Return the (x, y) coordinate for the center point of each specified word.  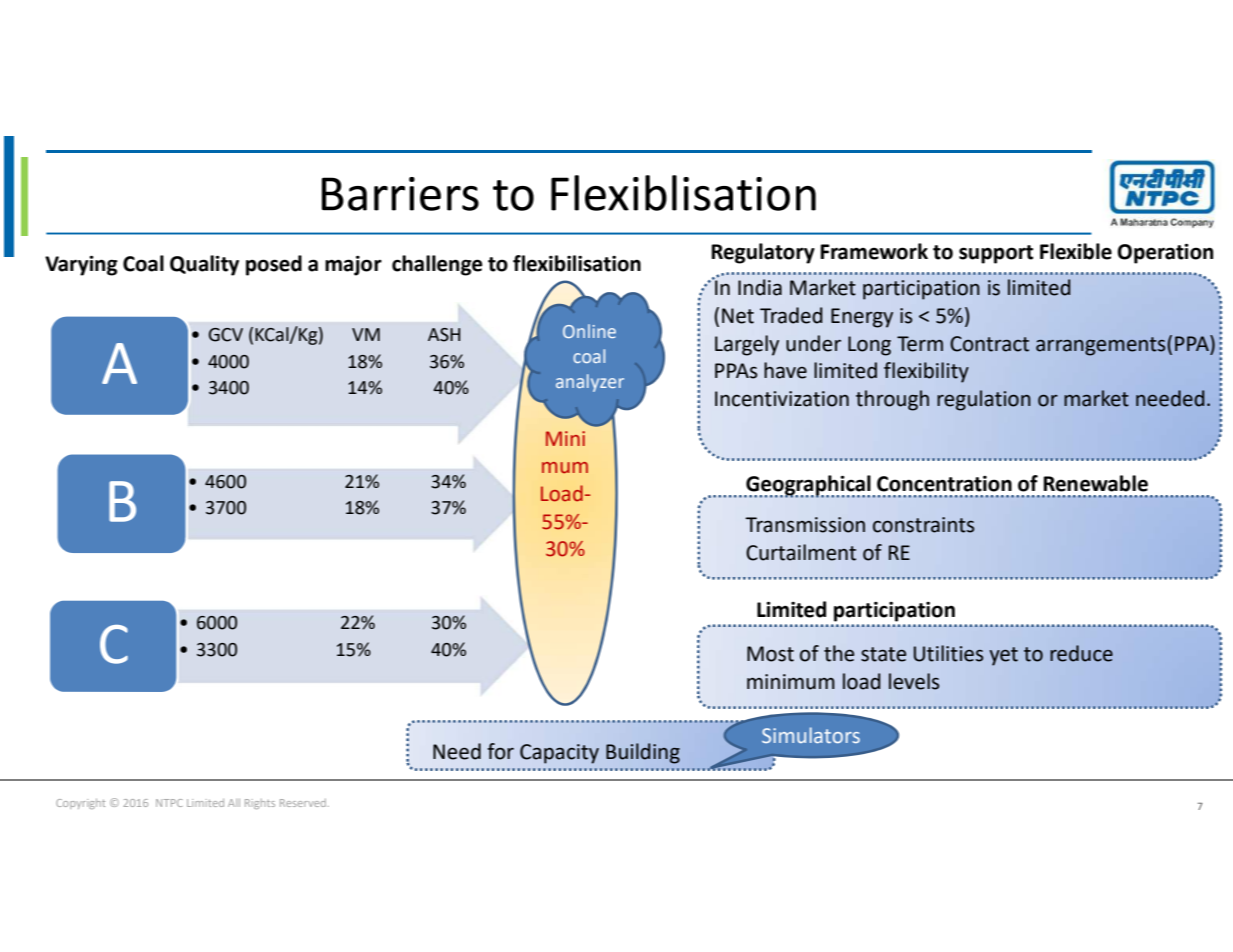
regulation (984, 400)
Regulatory (763, 253)
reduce (1081, 653)
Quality (204, 265)
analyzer (590, 383)
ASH (444, 335)
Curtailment (801, 552)
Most (770, 654)
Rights (260, 804)
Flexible (1076, 251)
